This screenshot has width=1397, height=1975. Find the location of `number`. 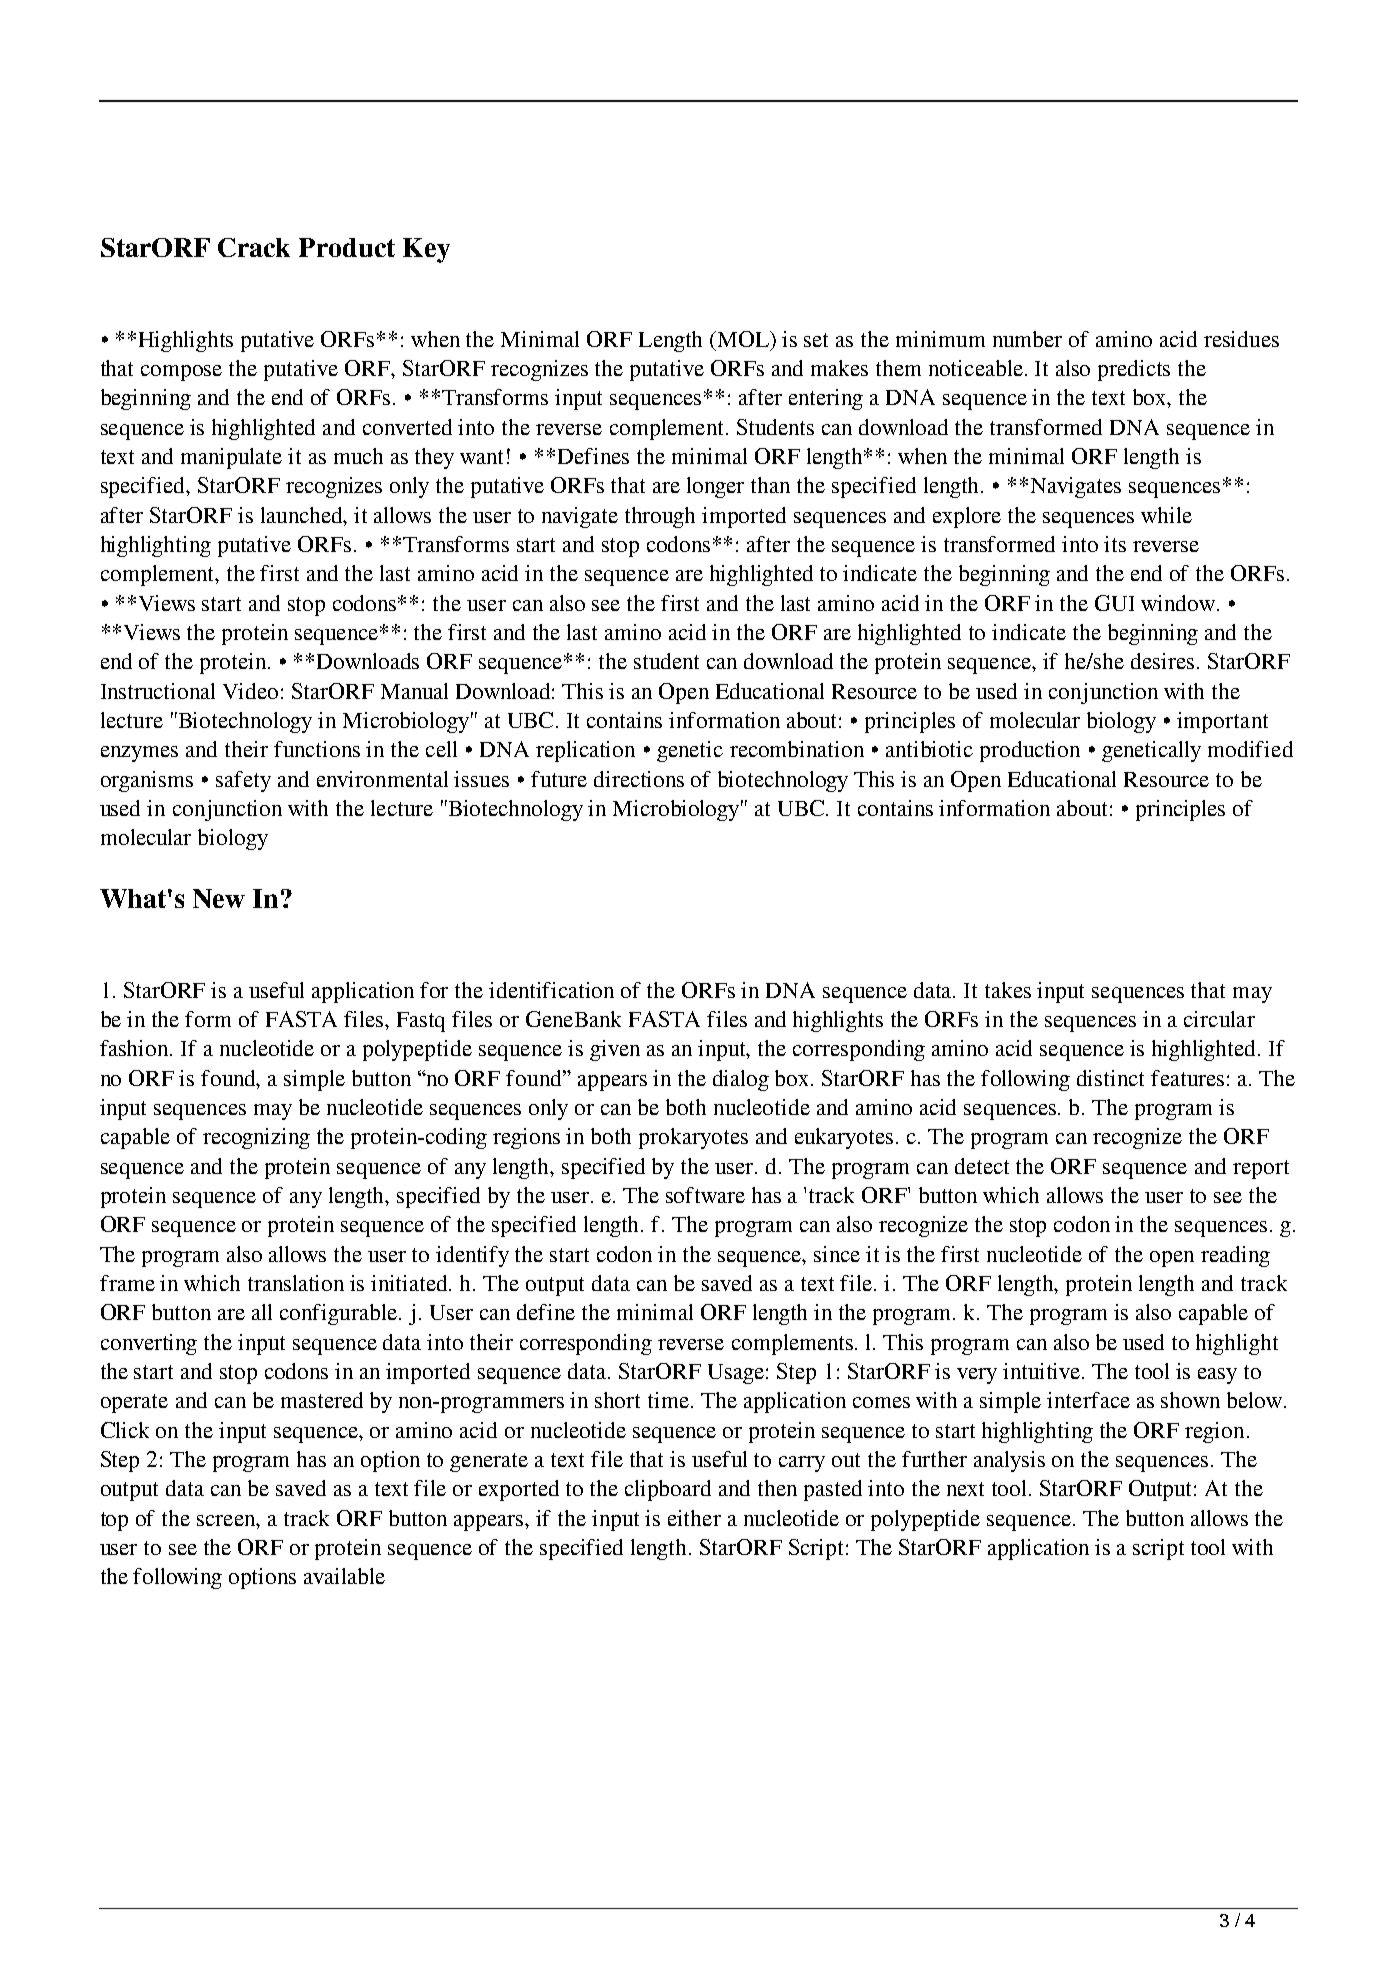

number is located at coordinates (1027, 339).
